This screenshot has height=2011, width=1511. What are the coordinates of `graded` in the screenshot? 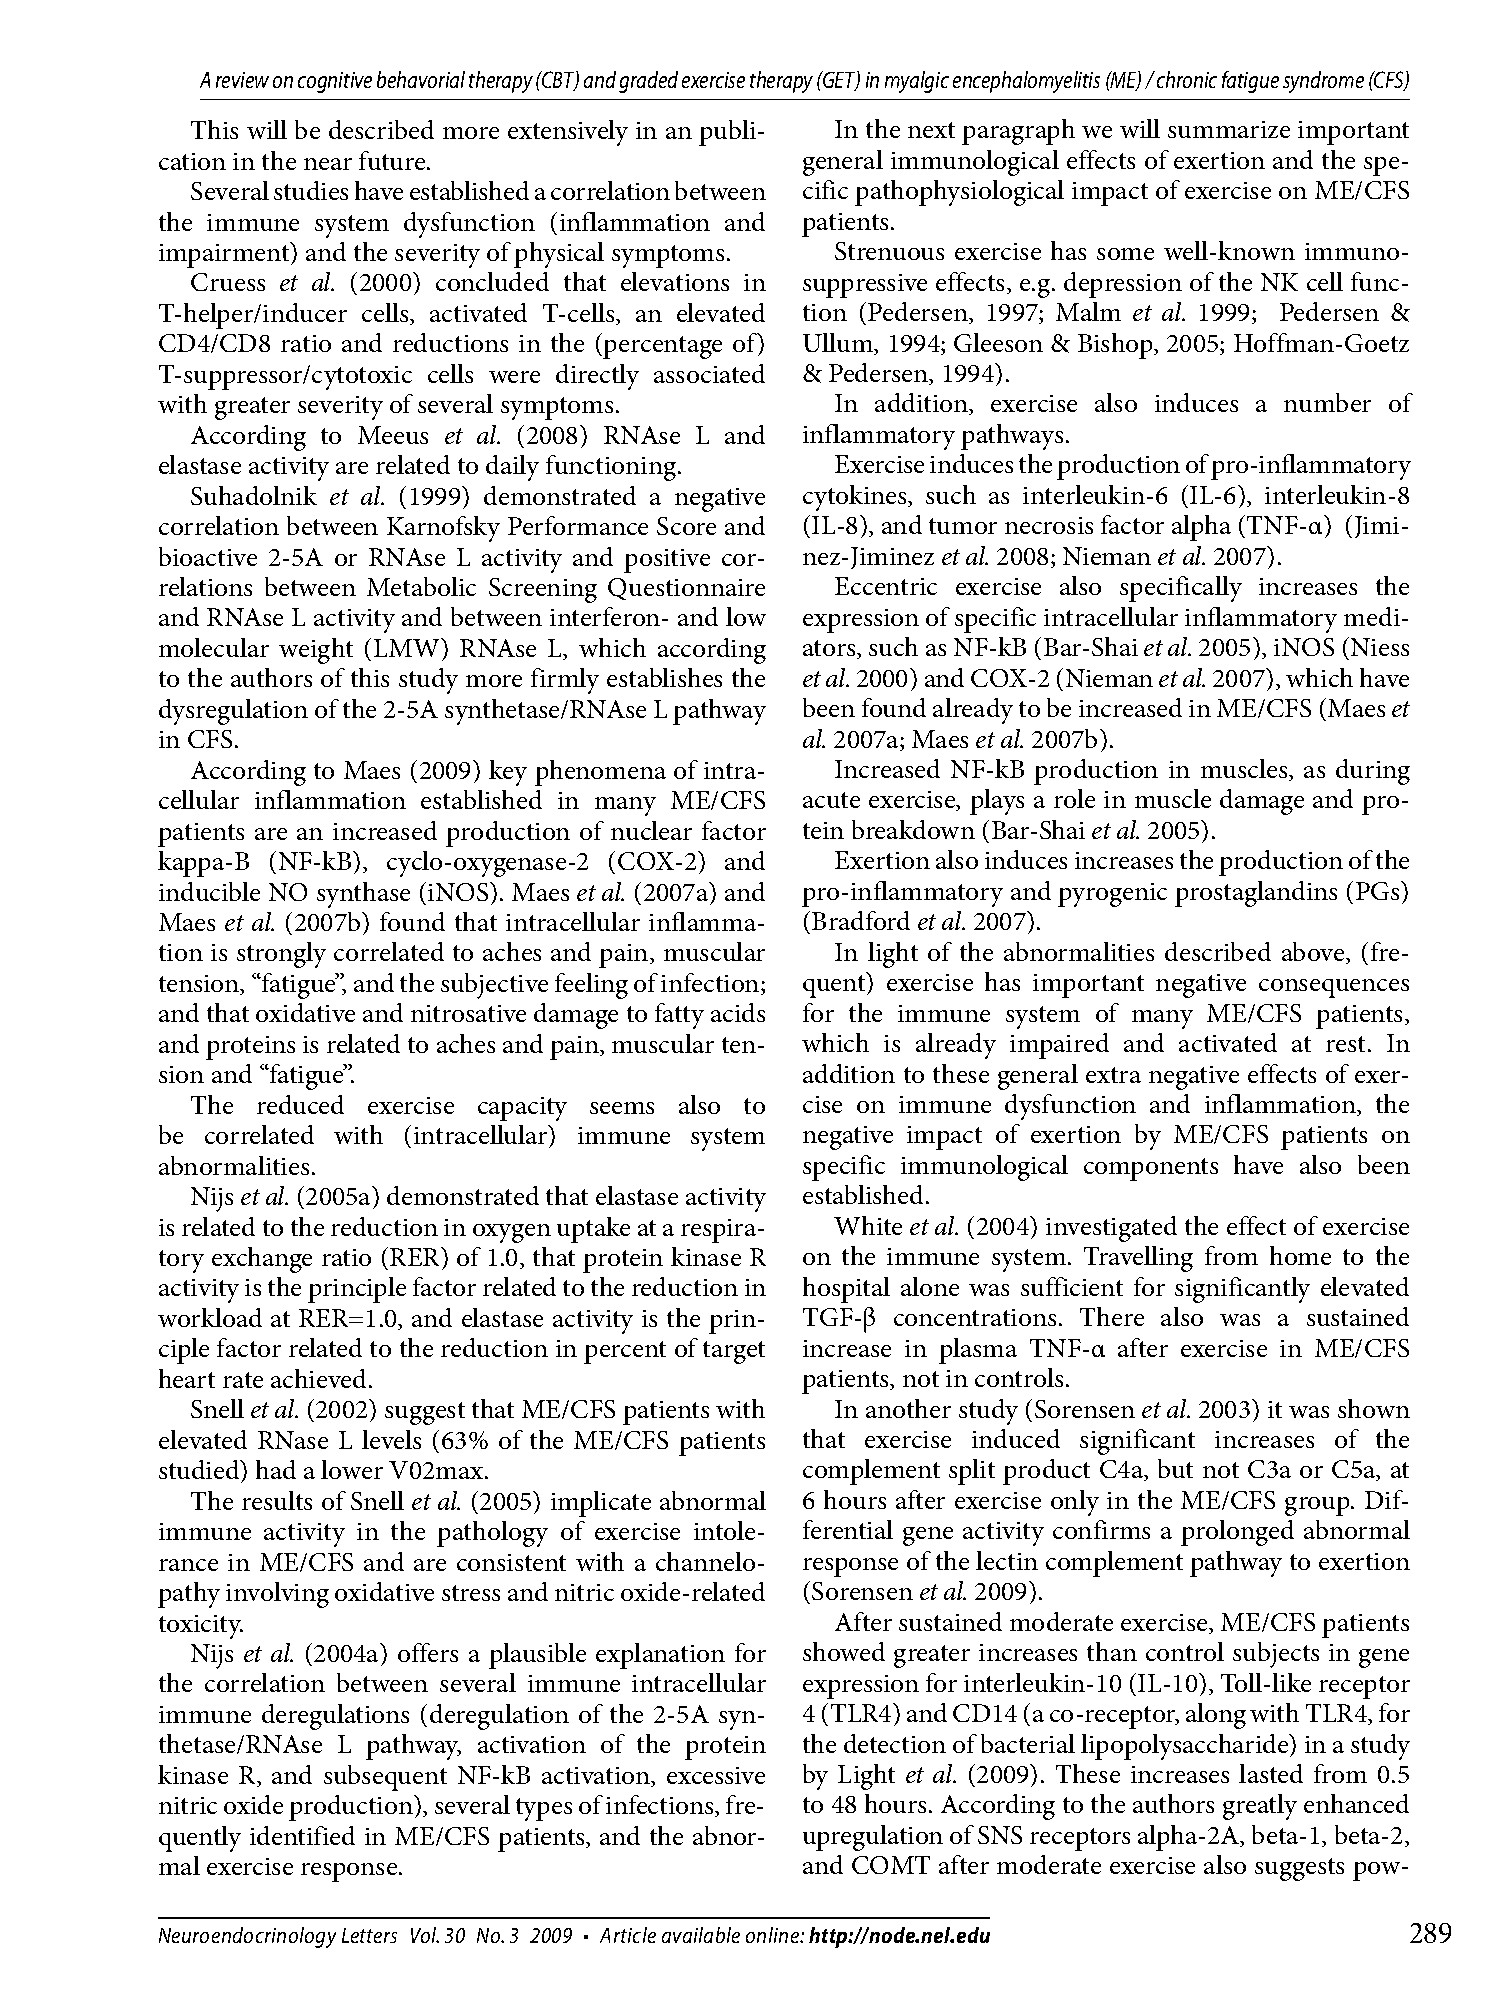 It's located at (648, 82).
